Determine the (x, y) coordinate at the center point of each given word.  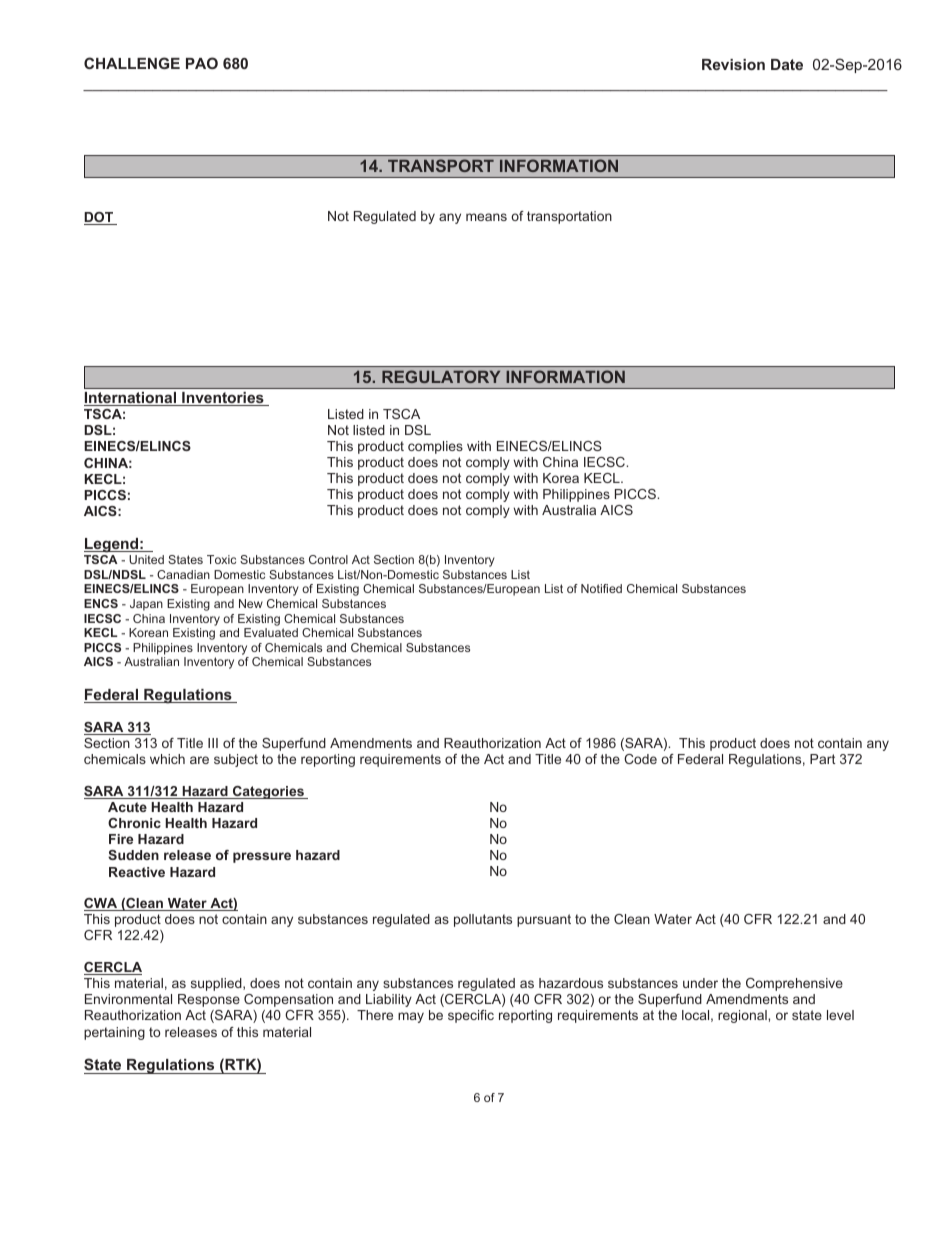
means (486, 217)
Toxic (221, 559)
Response (209, 1000)
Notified (601, 588)
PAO (202, 63)
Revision (733, 64)
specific (471, 1016)
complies (435, 447)
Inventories (223, 399)
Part (822, 759)
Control (328, 559)
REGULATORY (441, 376)
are (199, 760)
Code (640, 759)
